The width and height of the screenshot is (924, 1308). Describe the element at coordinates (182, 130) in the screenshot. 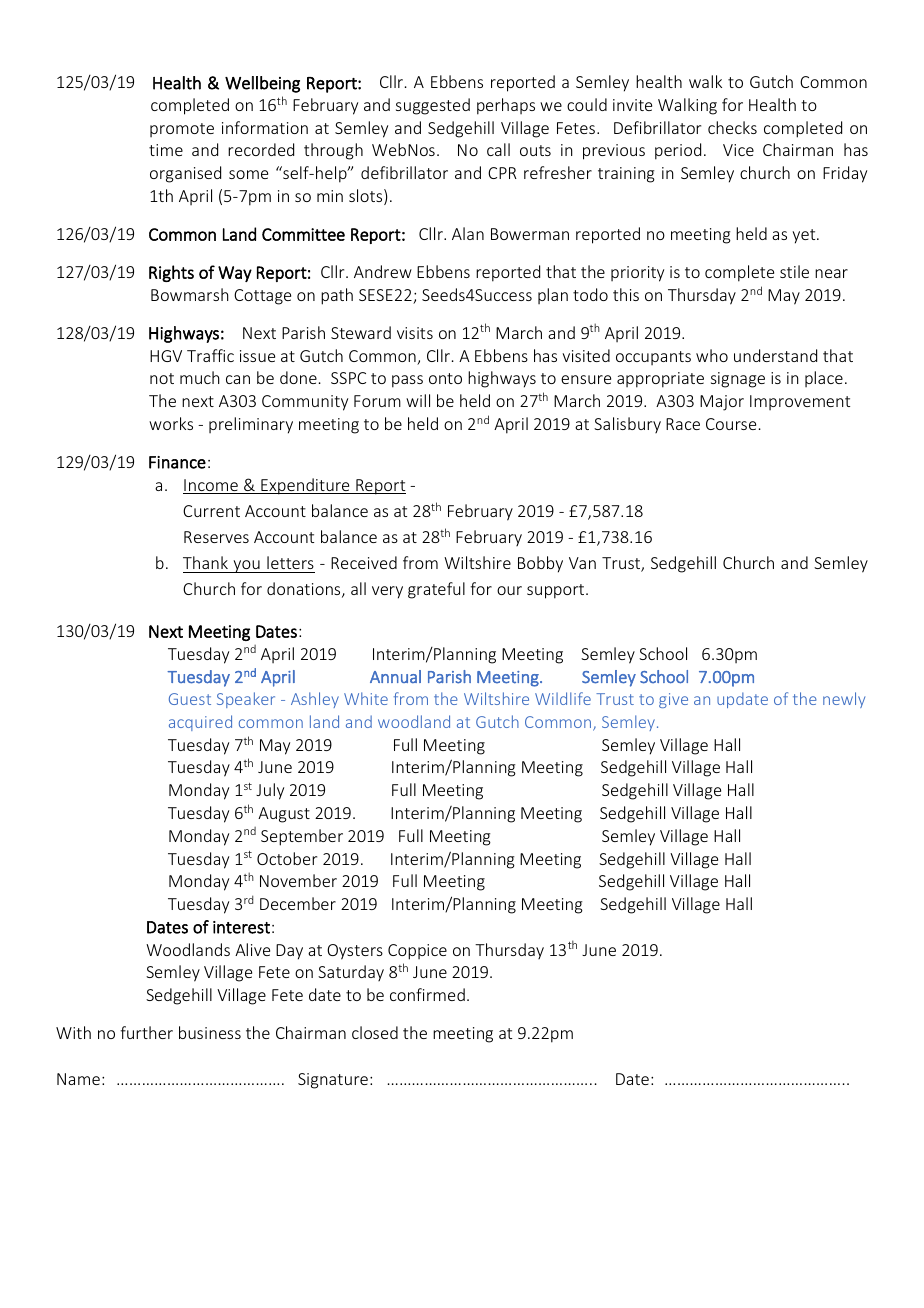

I see `promote` at that location.
